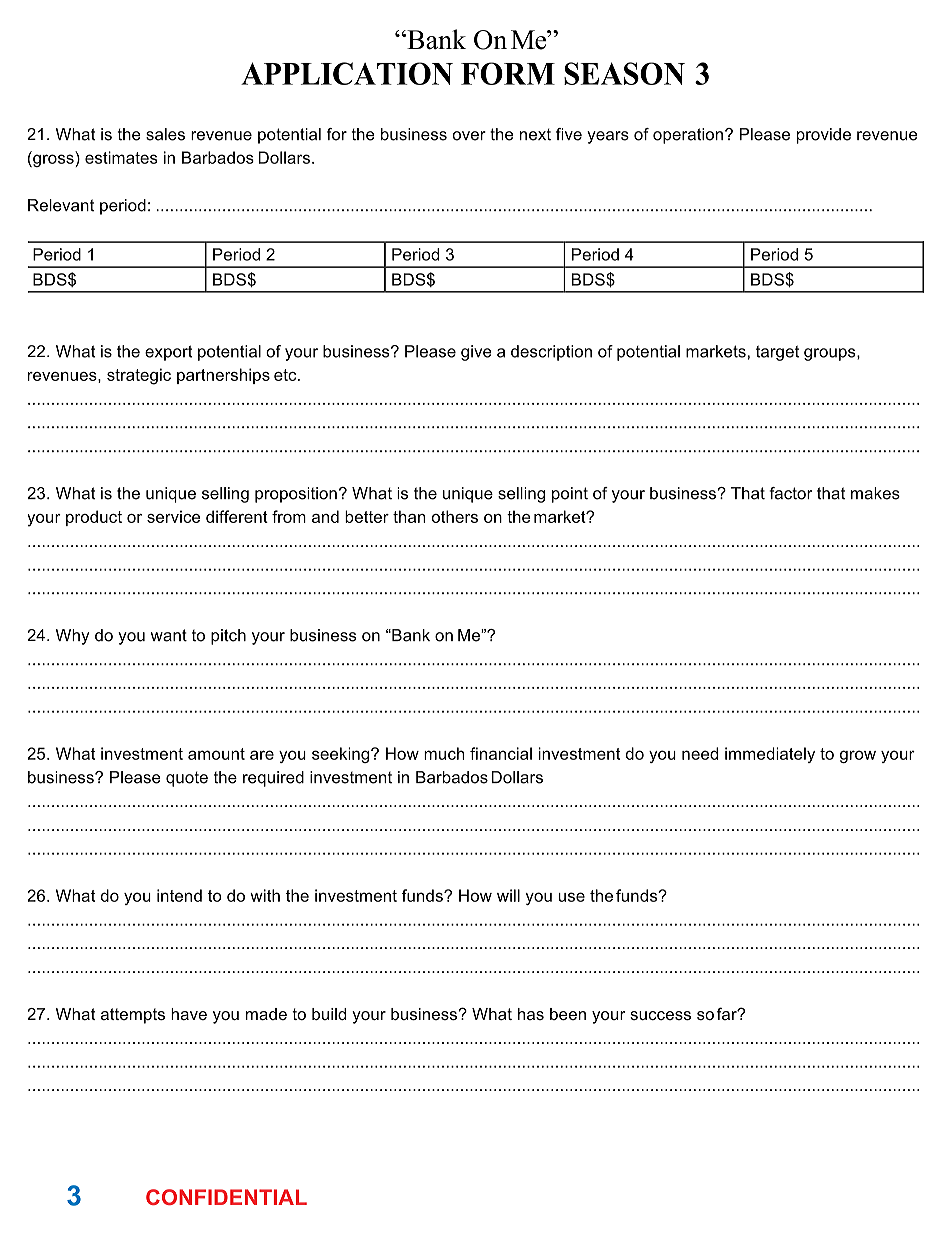 Image resolution: width=952 pixels, height=1233 pixels. I want to click on intend, so click(179, 895).
